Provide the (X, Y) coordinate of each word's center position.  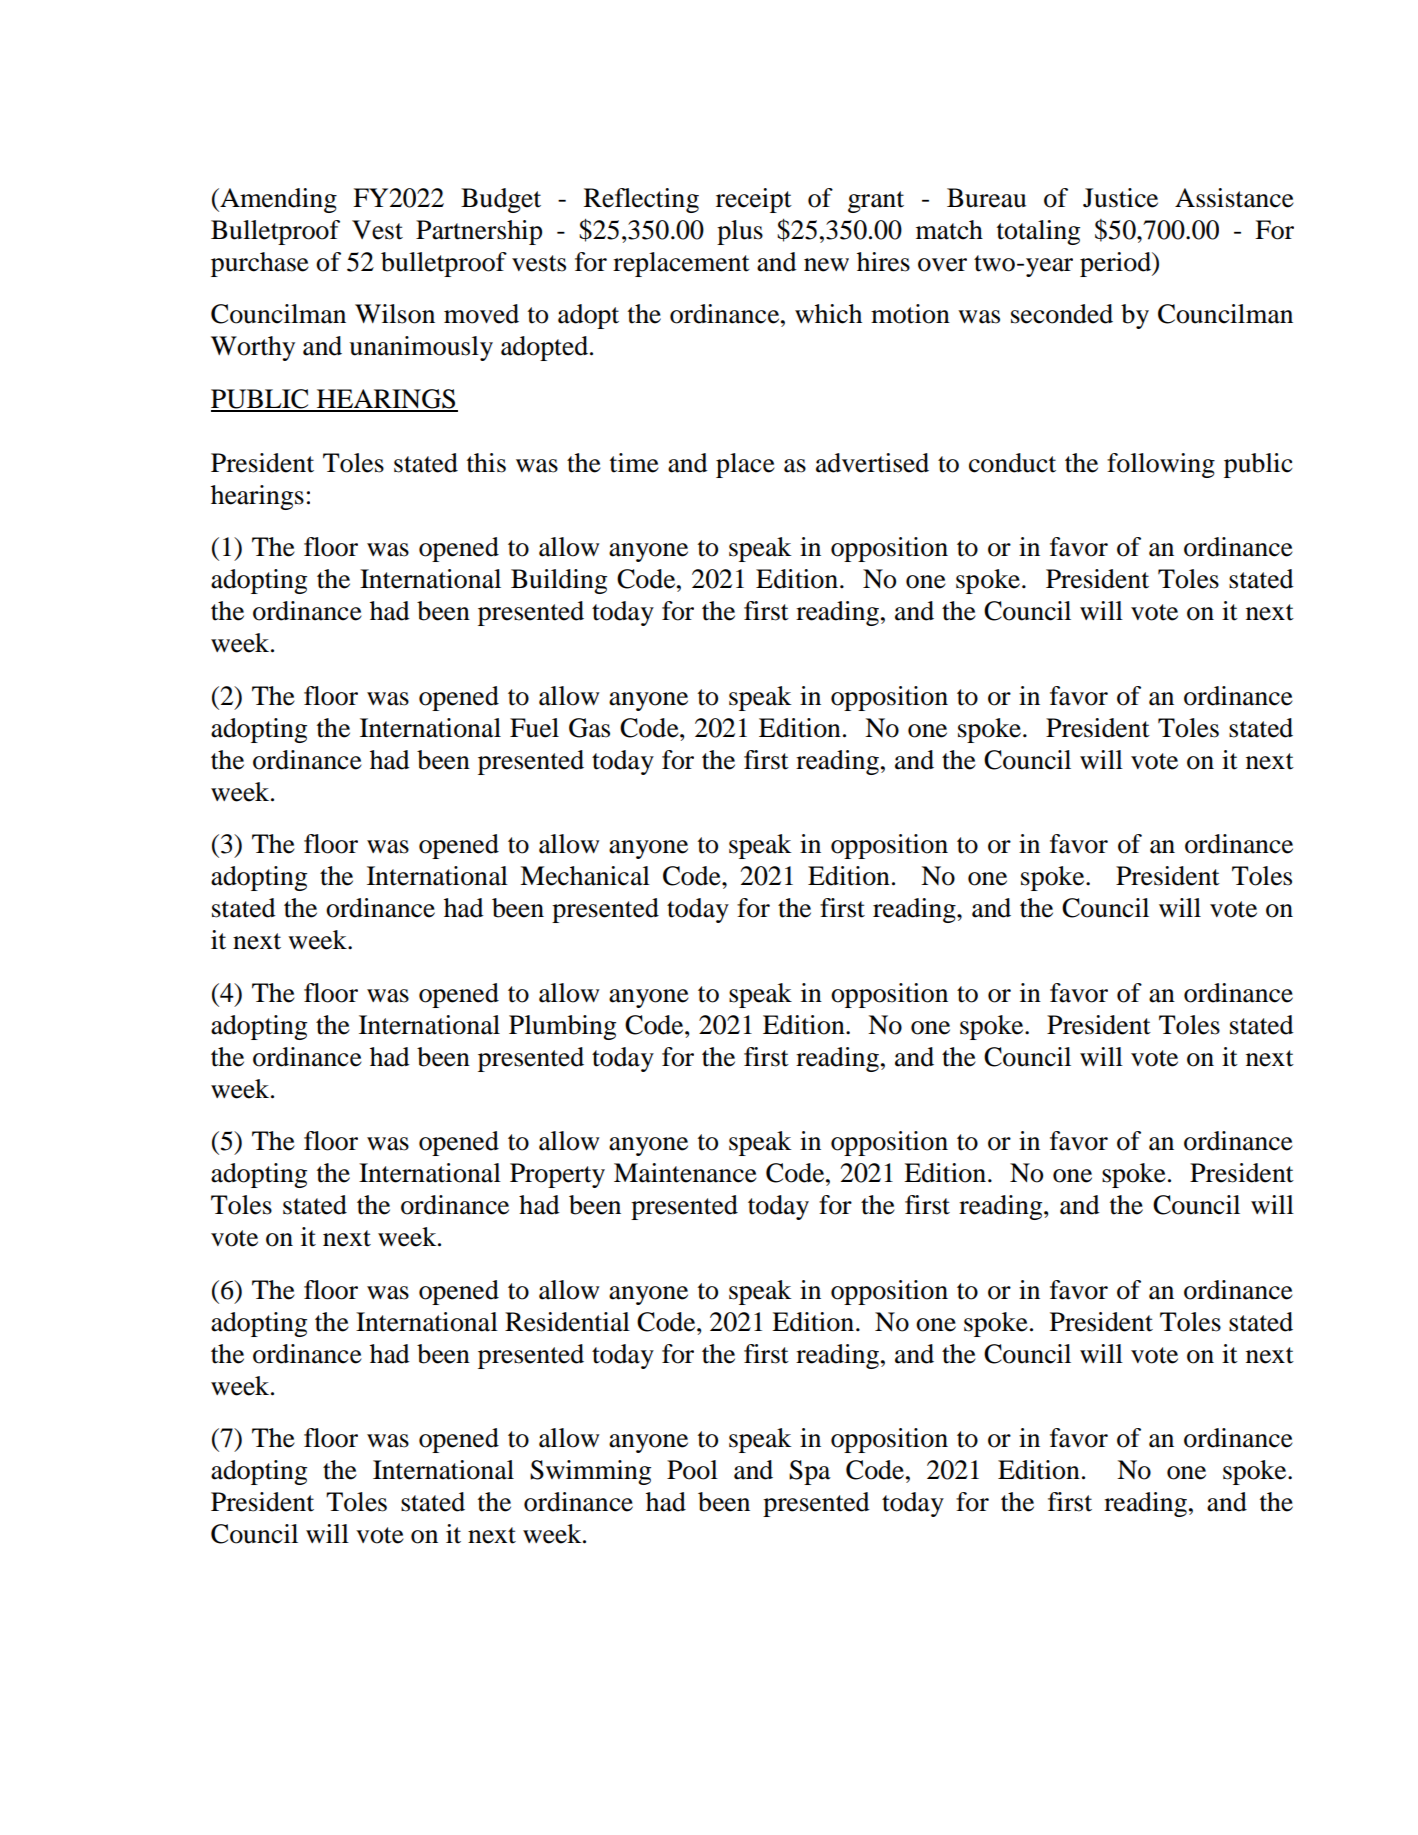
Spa (810, 1472)
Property (557, 1175)
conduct (1012, 463)
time (634, 463)
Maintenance (685, 1173)
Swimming (590, 1472)
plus (740, 232)
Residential (567, 1322)
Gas (589, 728)
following (1161, 465)
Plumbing (562, 1027)
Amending (277, 200)
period (1116, 264)
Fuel (534, 728)
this (486, 463)
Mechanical (585, 876)
